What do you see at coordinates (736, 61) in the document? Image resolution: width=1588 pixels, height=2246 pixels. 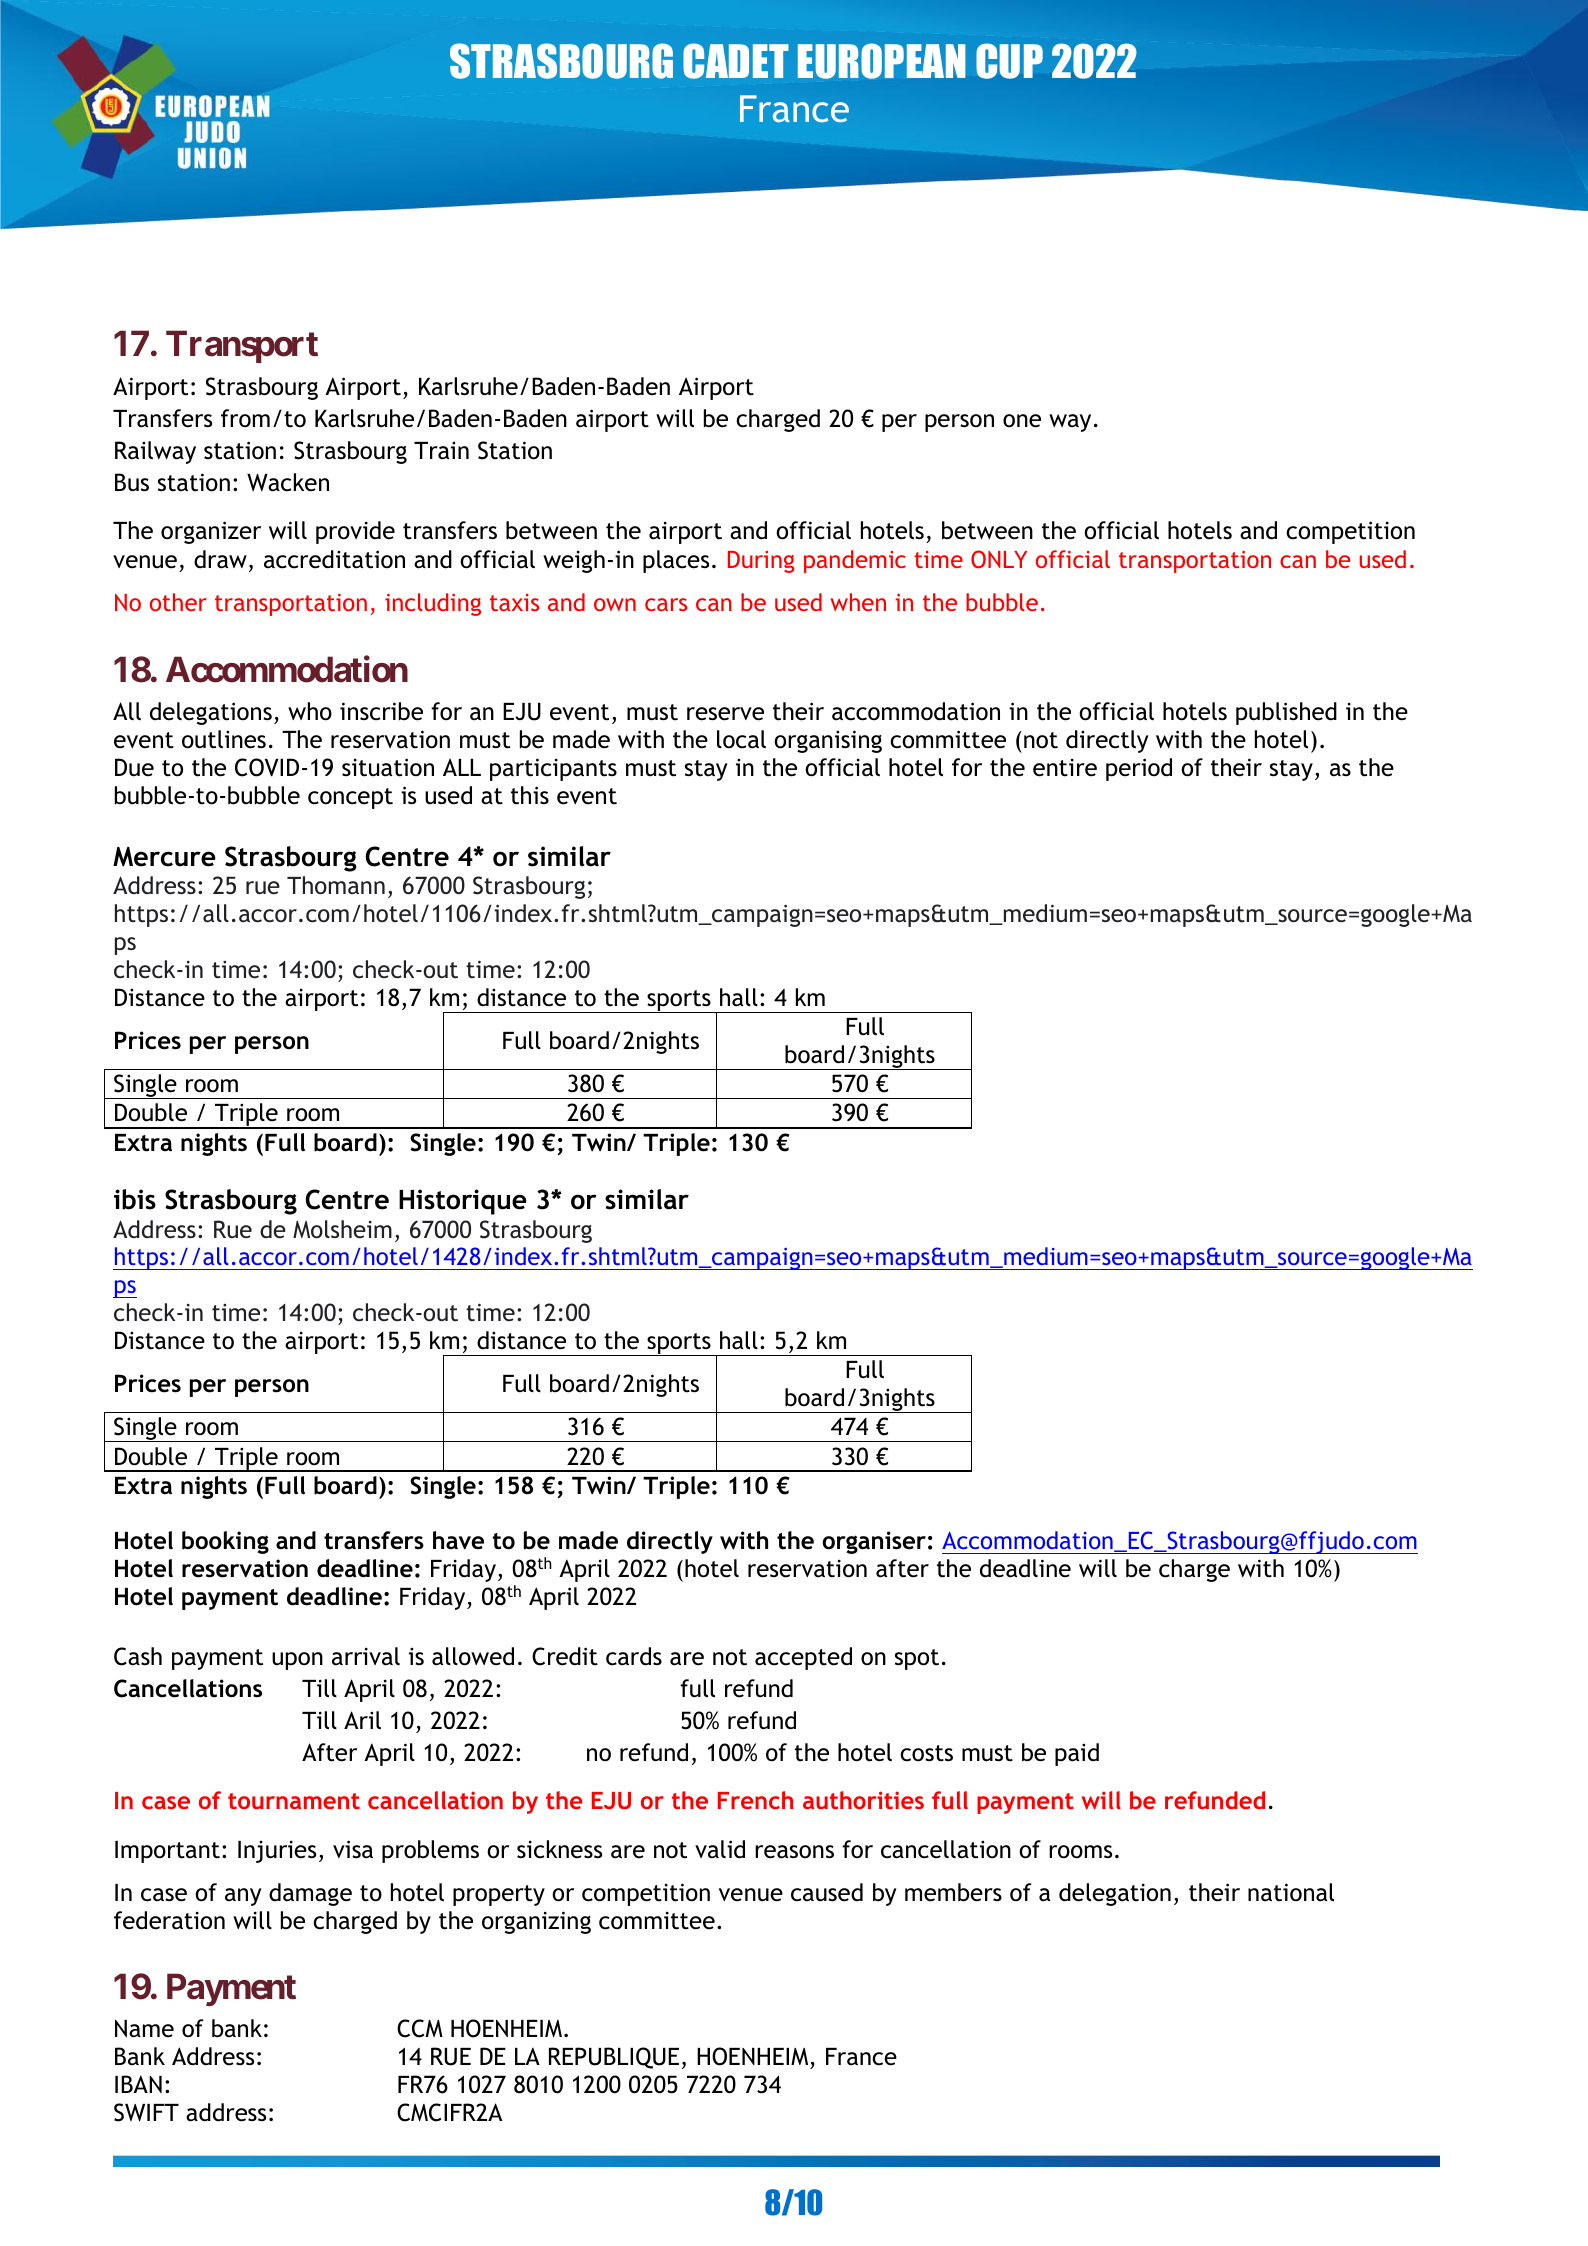 I see `CADET` at bounding box center [736, 61].
